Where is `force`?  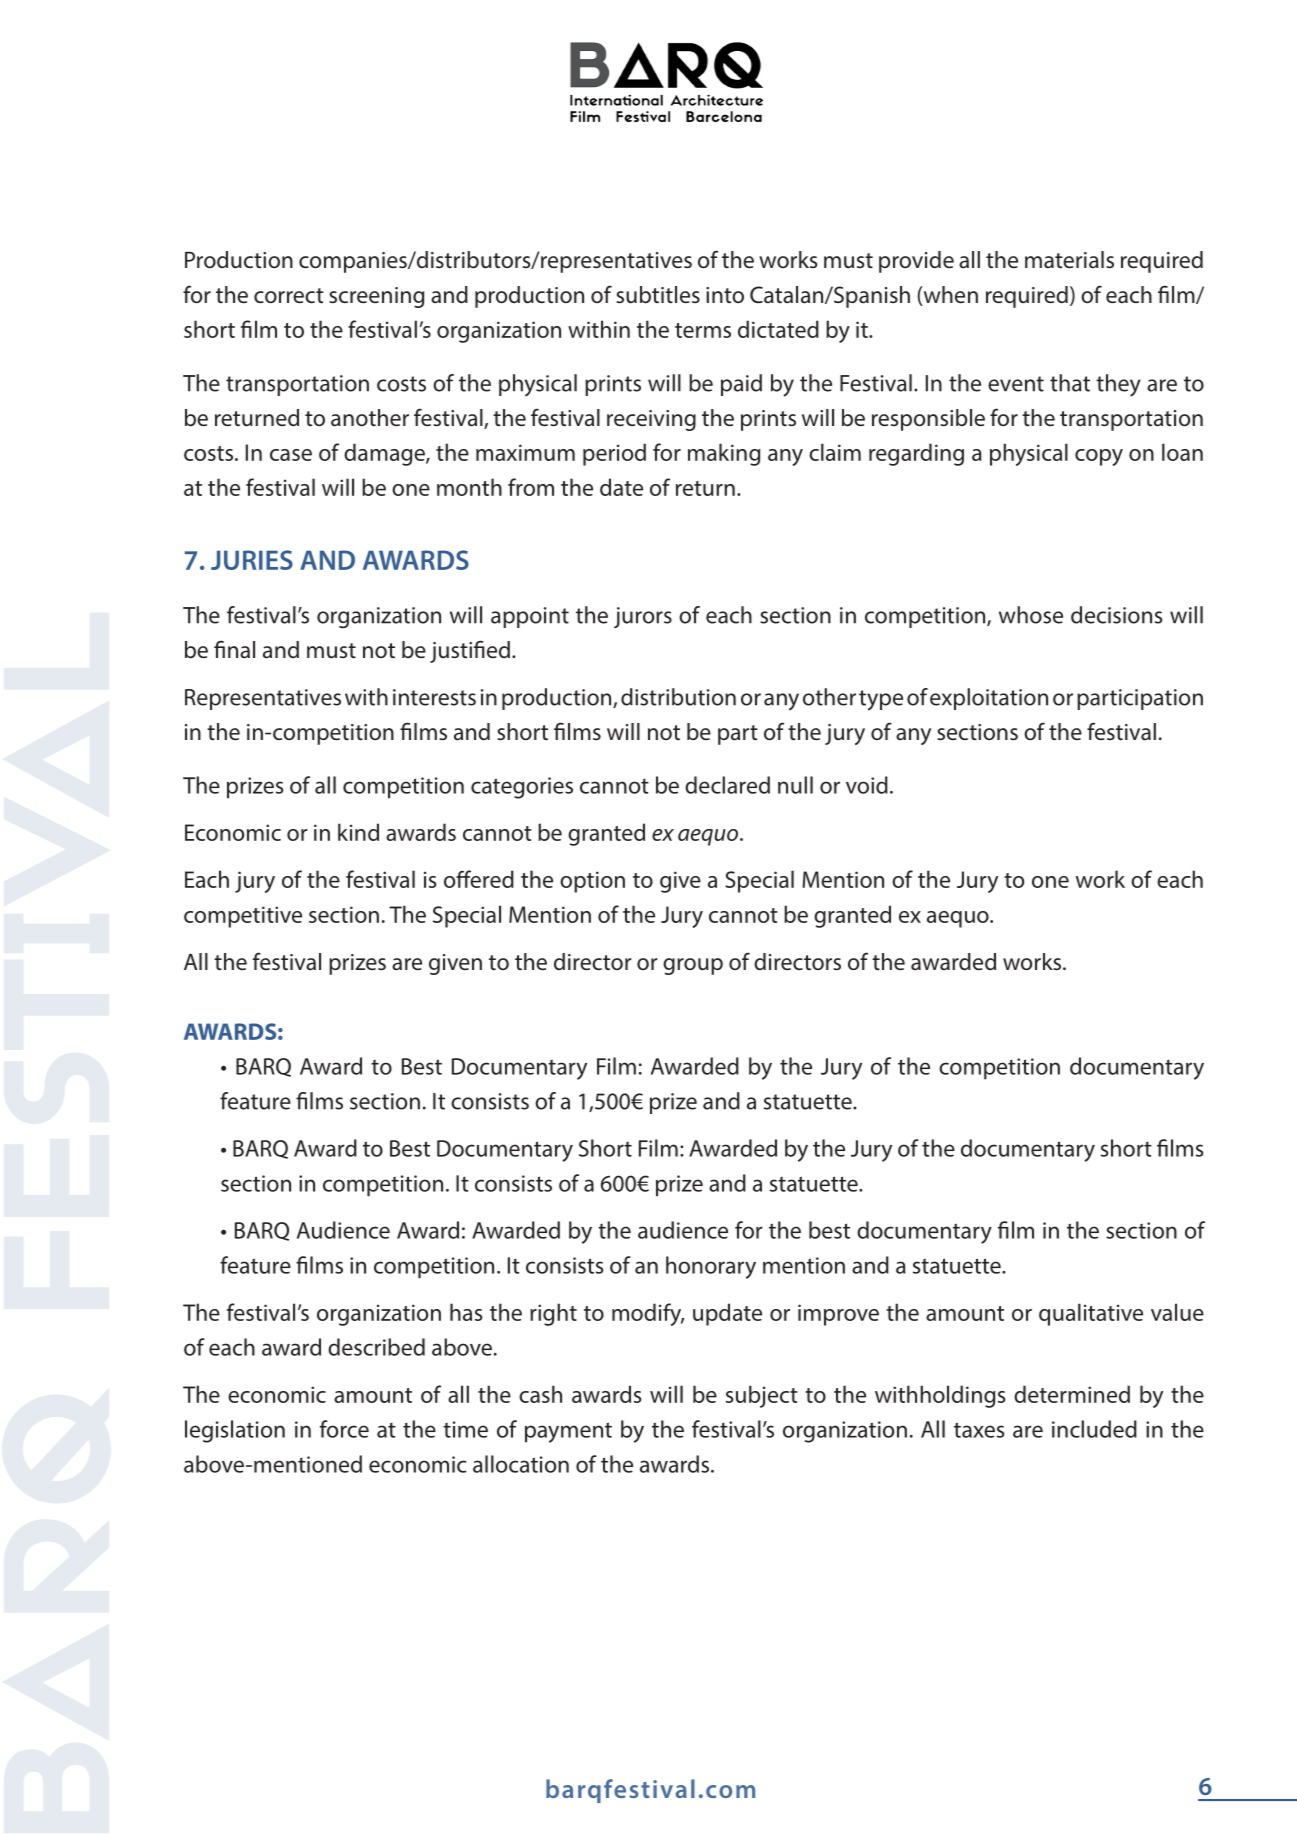
force is located at coordinates (344, 1429).
